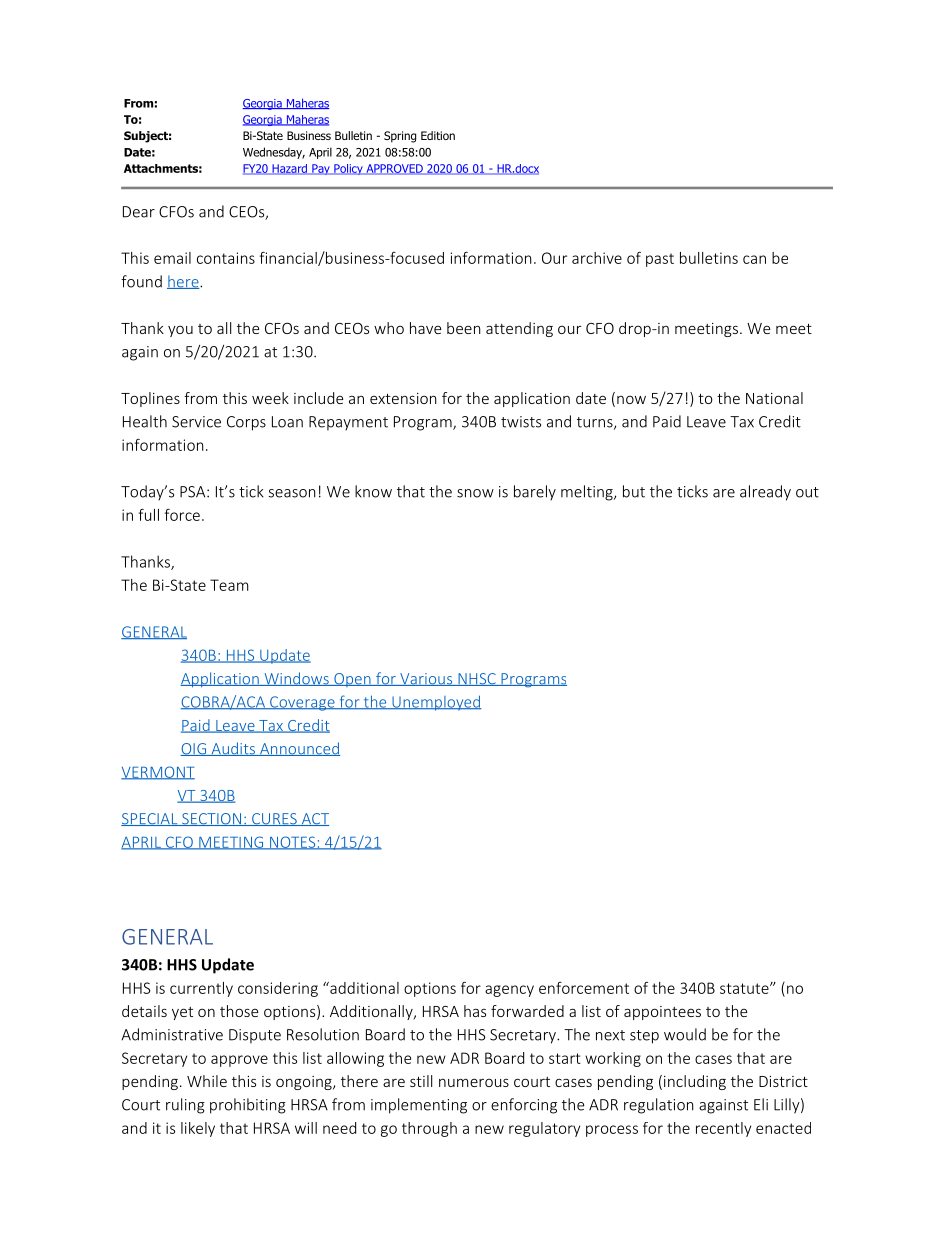  Describe the element at coordinates (765, 493) in the page. I see `already` at that location.
